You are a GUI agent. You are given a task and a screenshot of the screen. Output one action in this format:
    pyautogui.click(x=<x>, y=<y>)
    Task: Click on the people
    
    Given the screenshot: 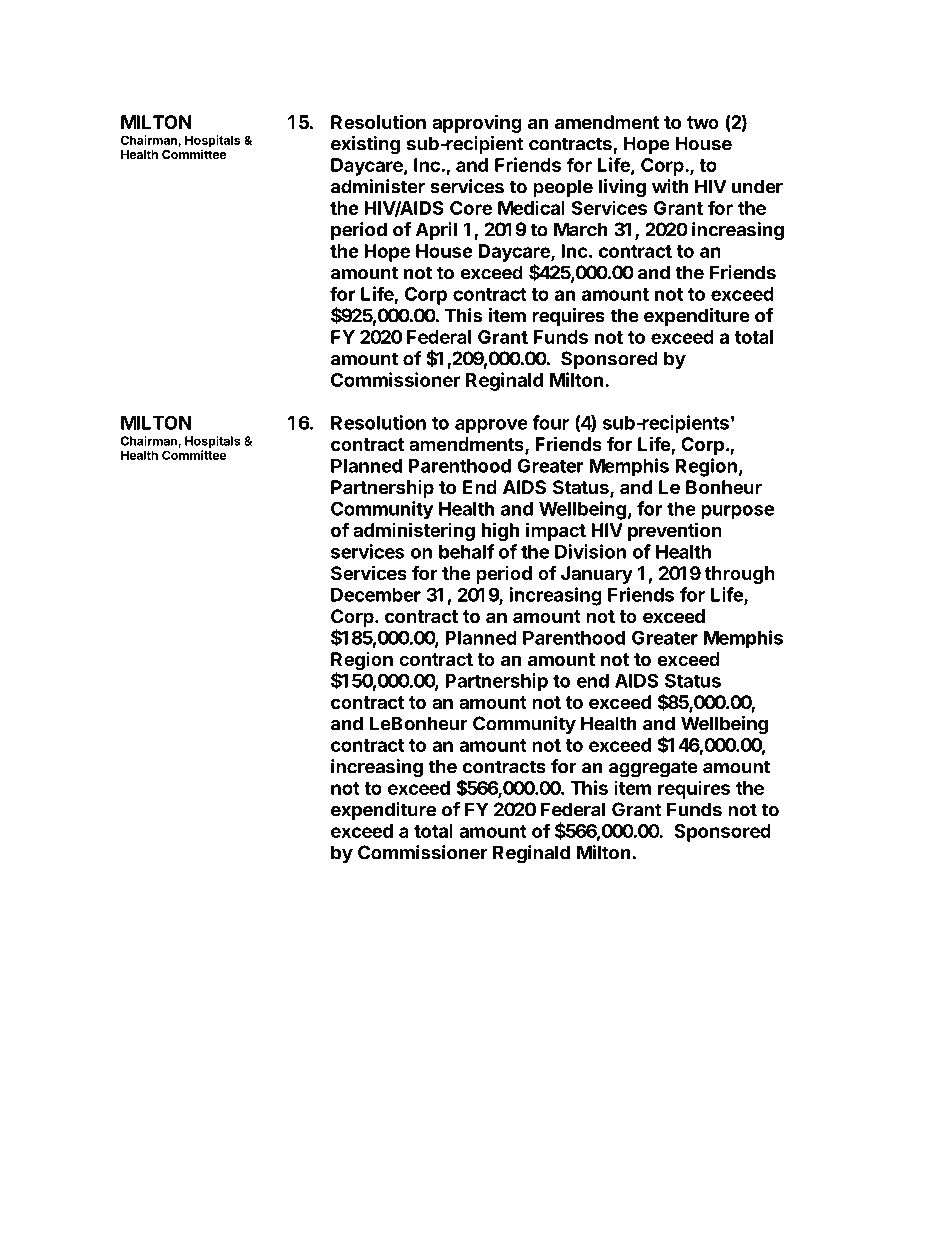 What is the action you would take?
    pyautogui.click(x=563, y=188)
